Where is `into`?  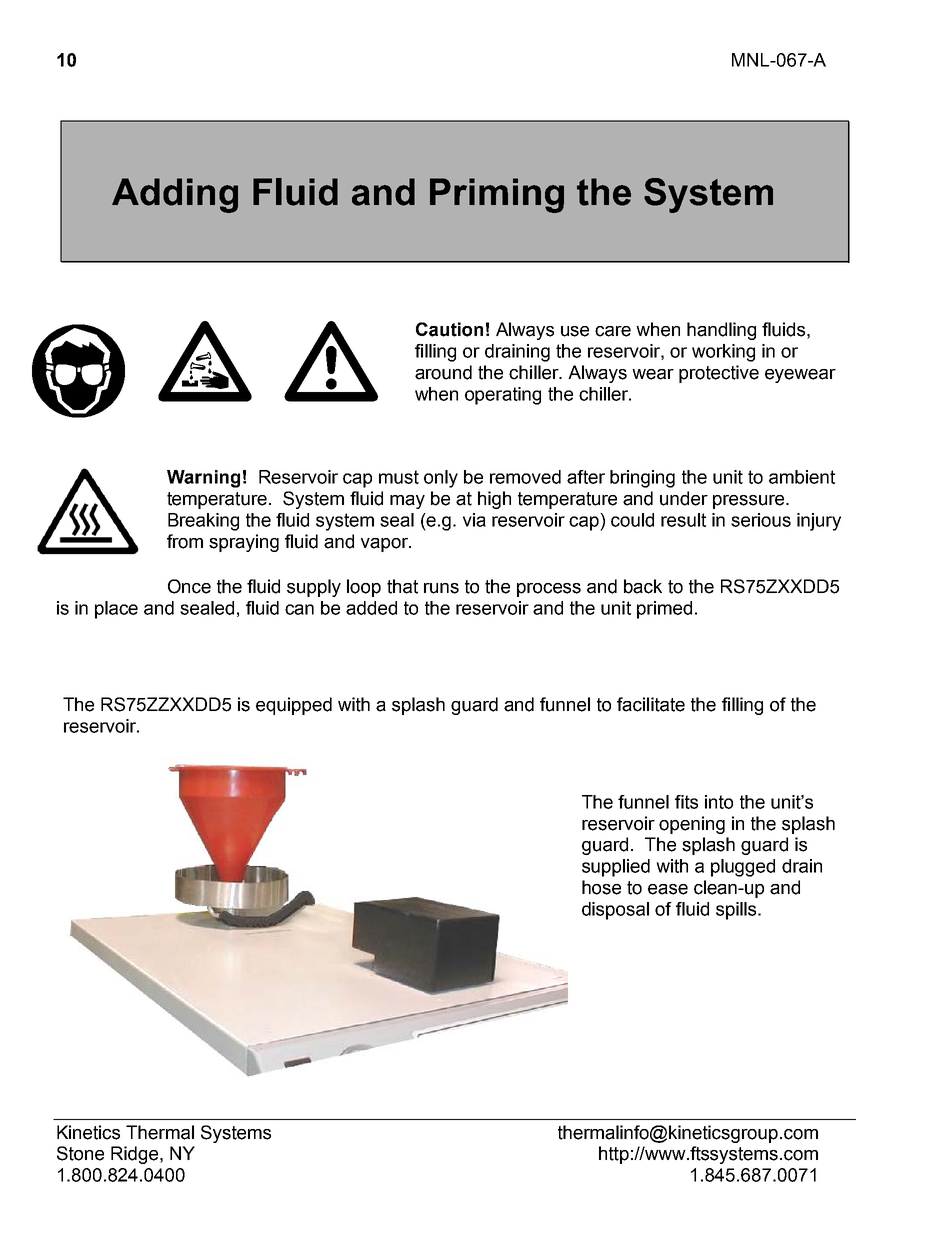
into is located at coordinates (719, 802).
